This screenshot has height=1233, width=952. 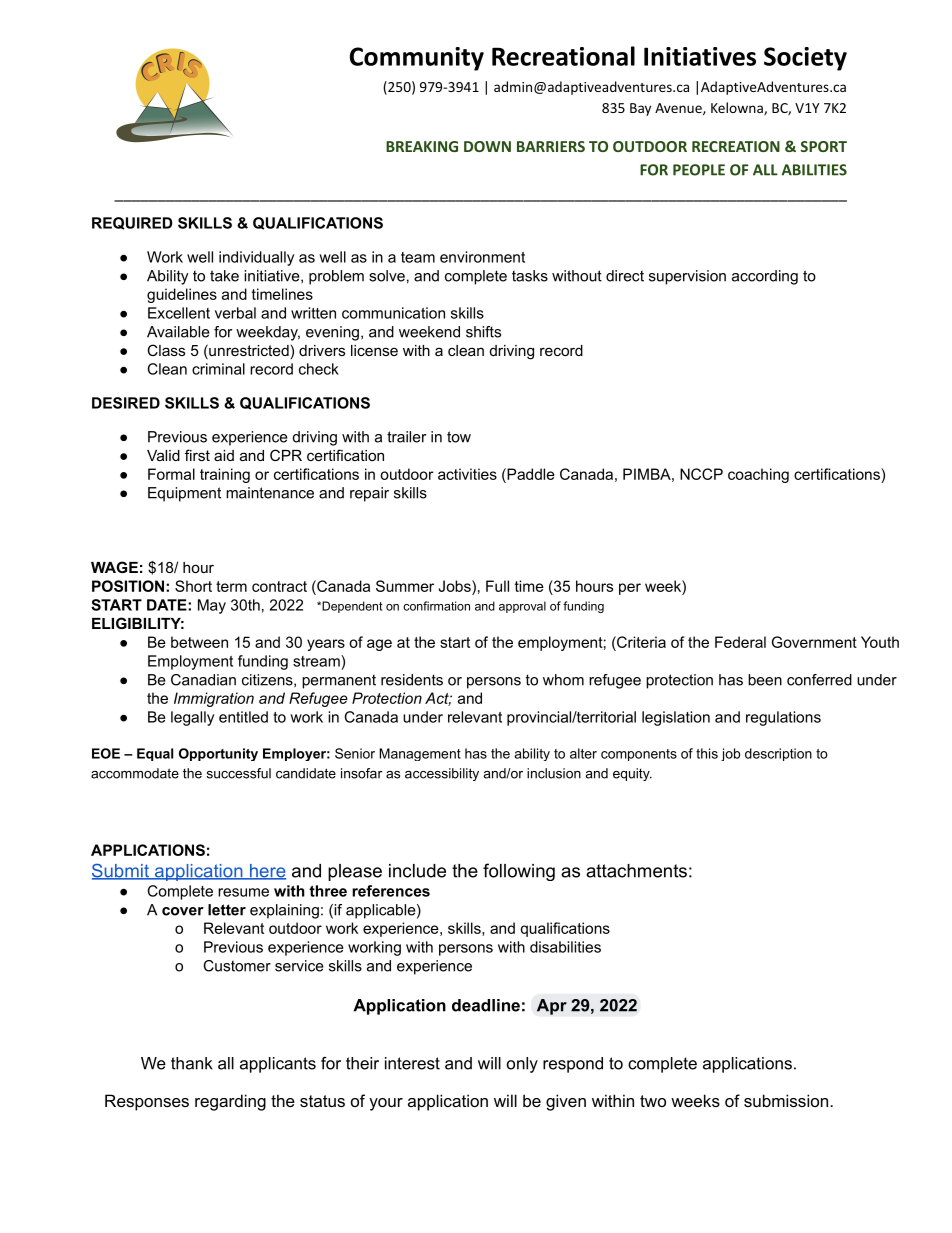 What do you see at coordinates (459, 437) in the screenshot?
I see `tow` at bounding box center [459, 437].
